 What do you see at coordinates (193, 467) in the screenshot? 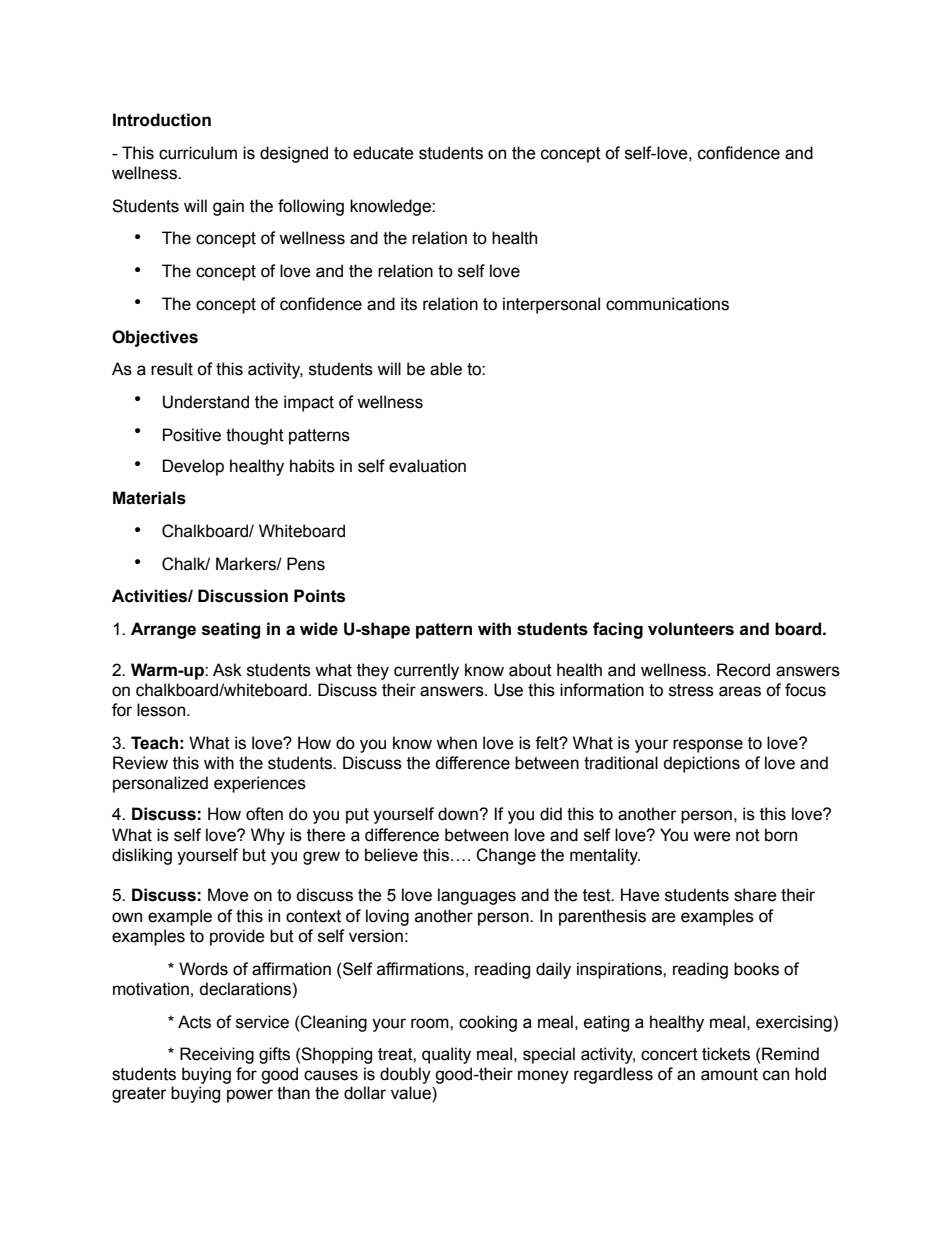
I see `Develop` at bounding box center [193, 467].
